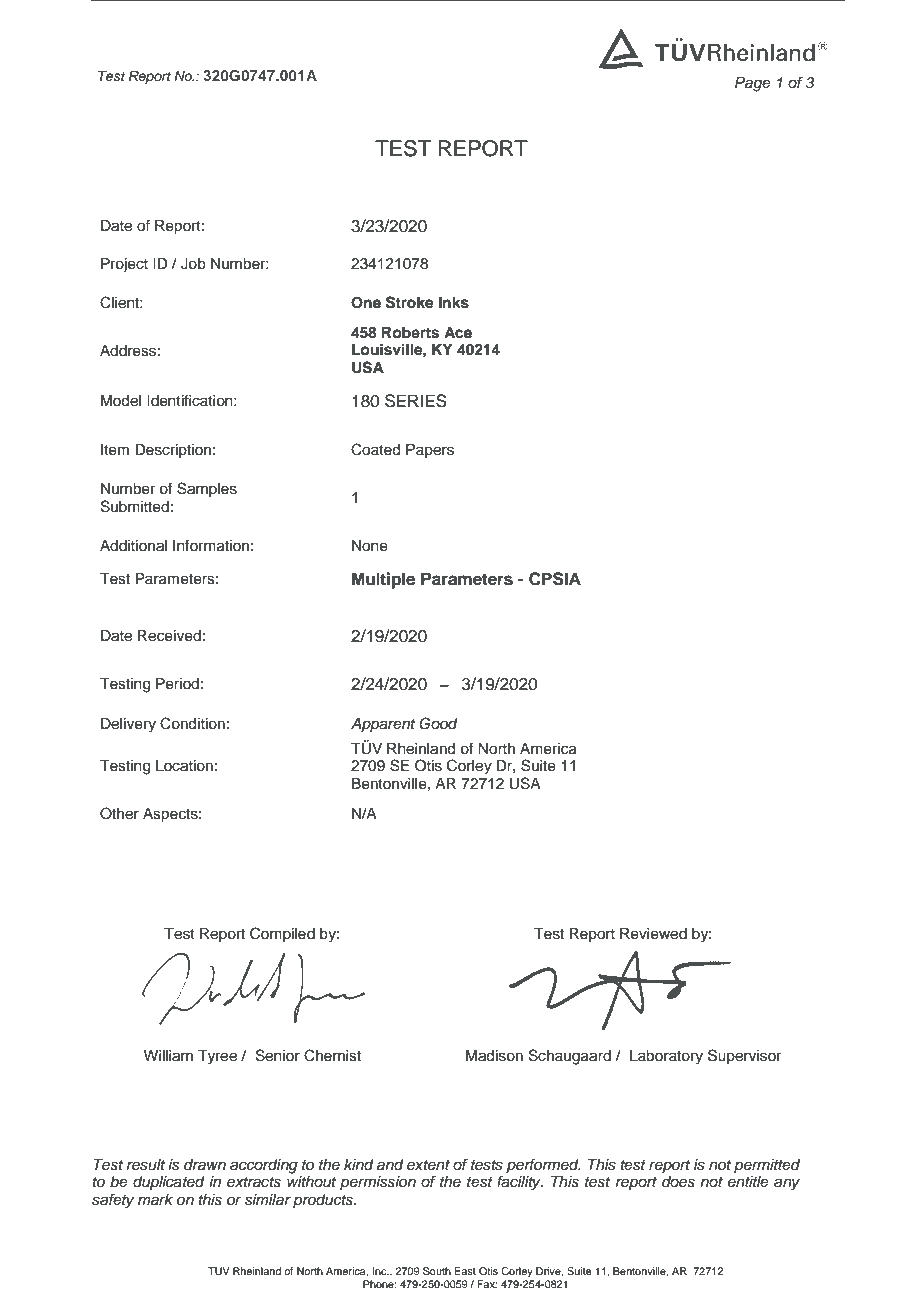 The height and width of the screenshot is (1308, 924). I want to click on South, so click(437, 1271).
